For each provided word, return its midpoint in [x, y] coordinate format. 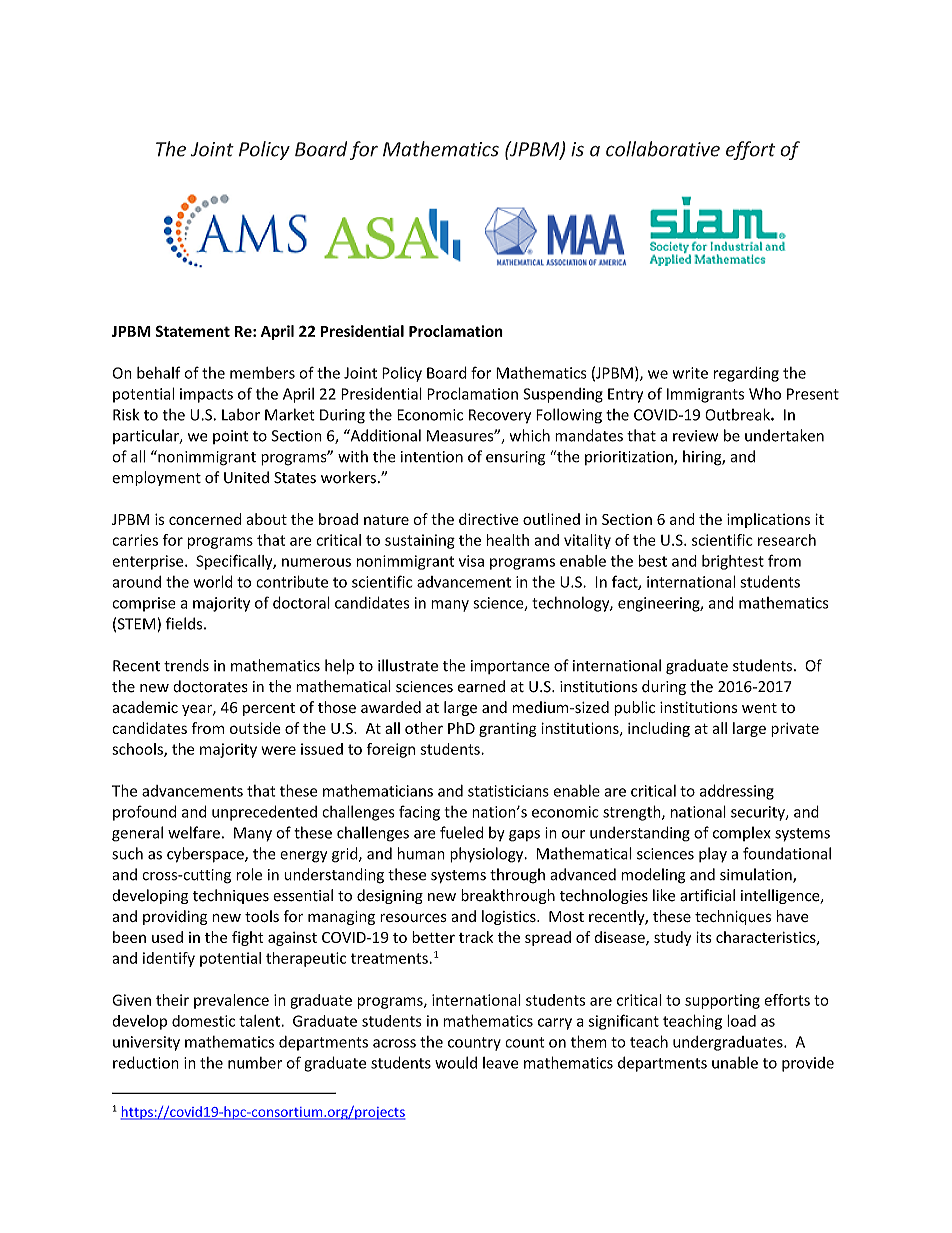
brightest [733, 562]
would [456, 1062]
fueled [461, 832]
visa [471, 561]
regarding [746, 374]
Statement [193, 331]
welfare [194, 832]
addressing [737, 792]
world [213, 581]
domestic [203, 1021]
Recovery [500, 416]
